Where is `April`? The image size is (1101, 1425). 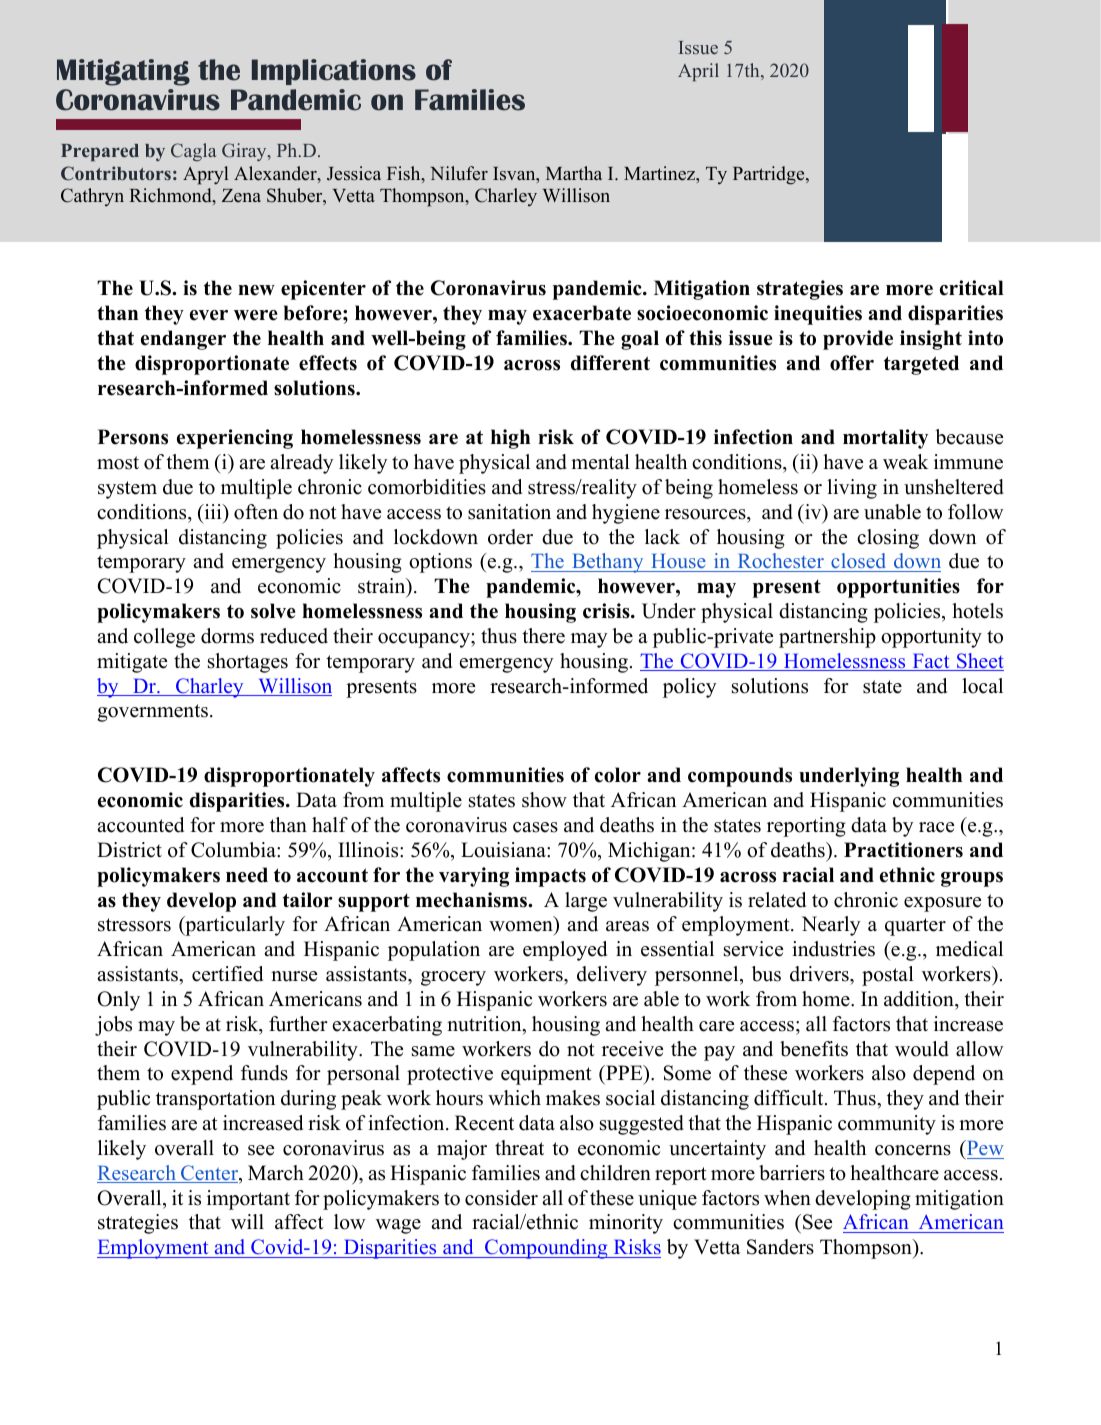
April is located at coordinates (698, 72).
